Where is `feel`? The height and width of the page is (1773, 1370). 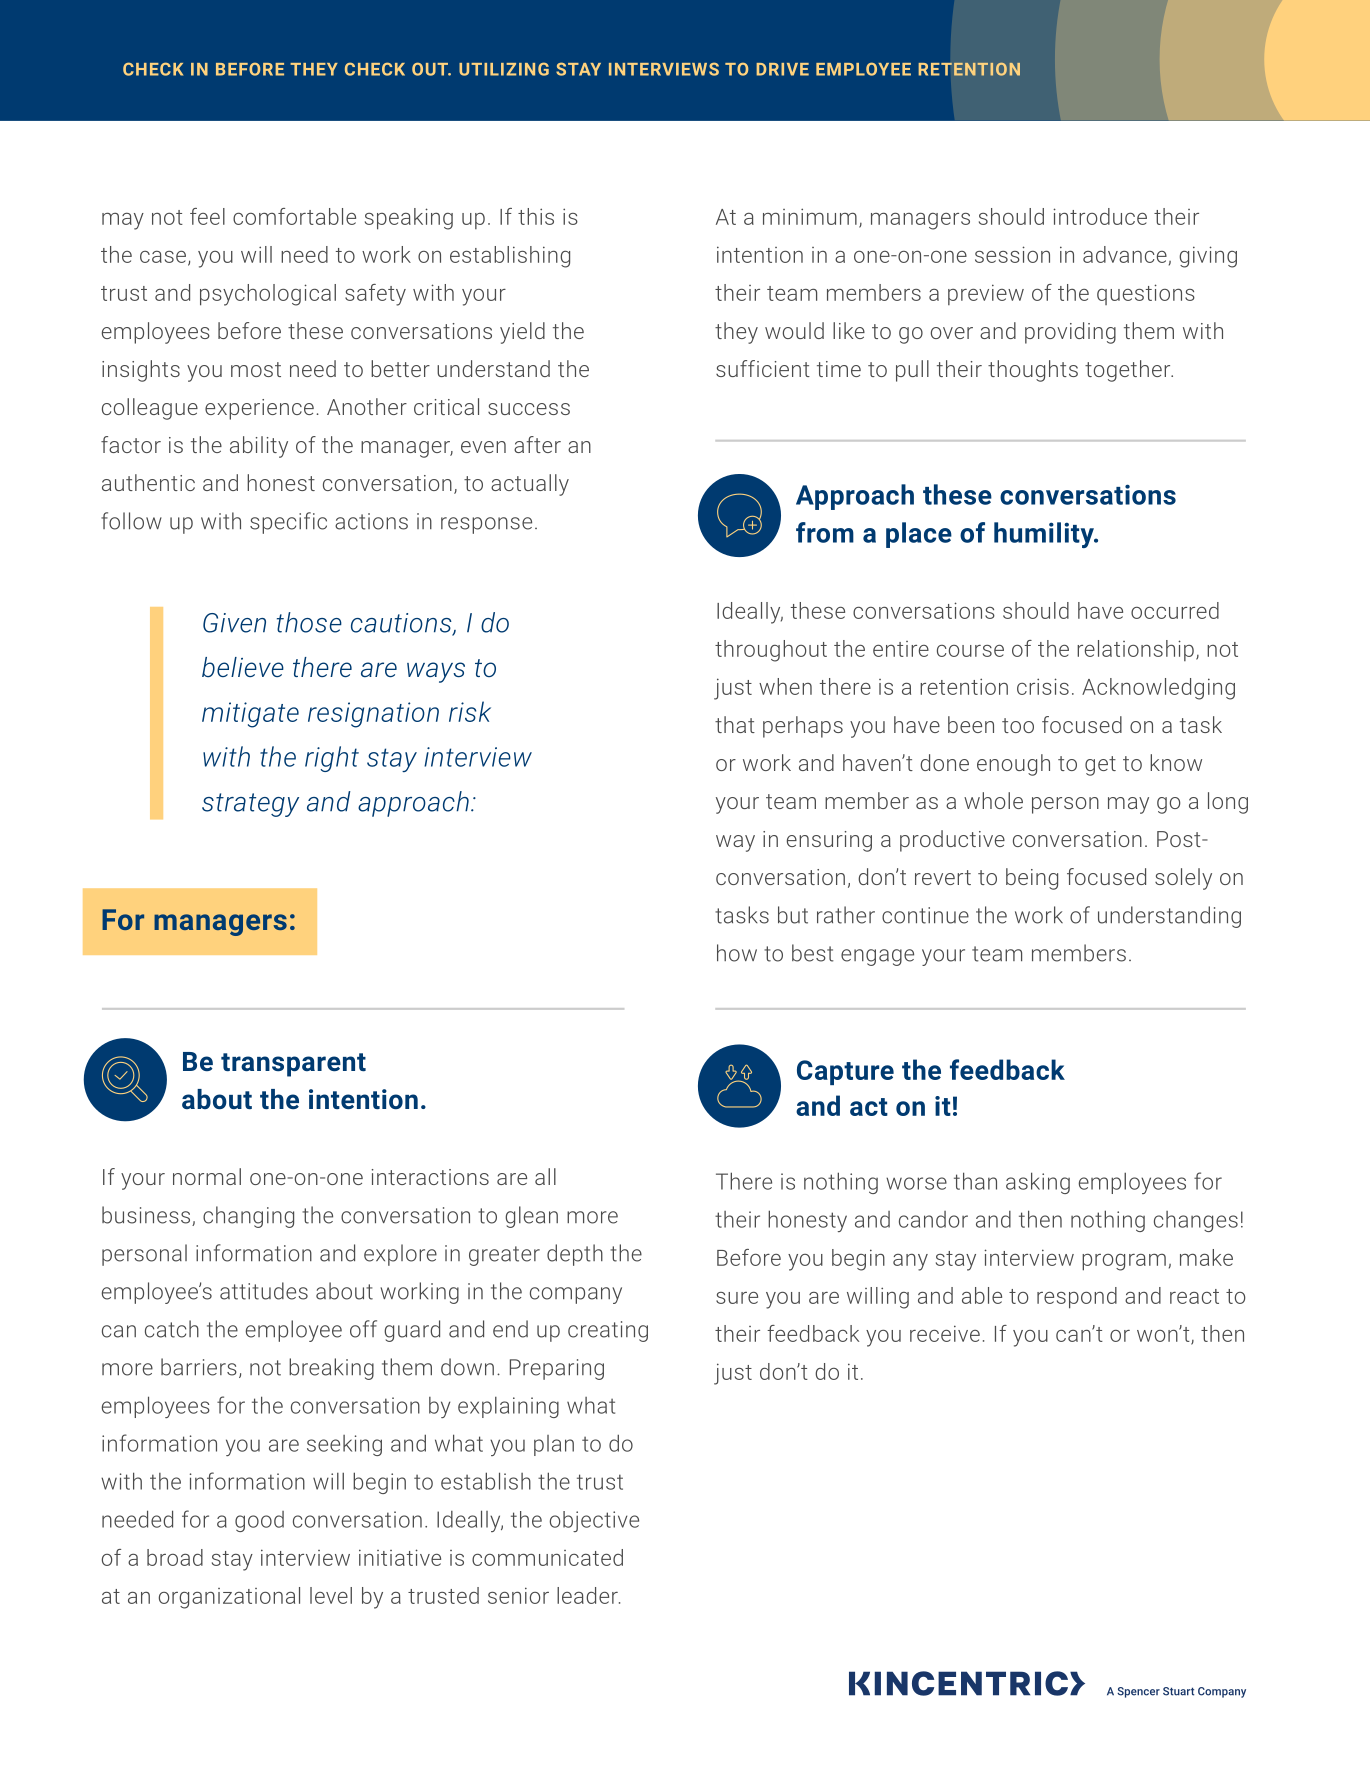 feel is located at coordinates (207, 216).
